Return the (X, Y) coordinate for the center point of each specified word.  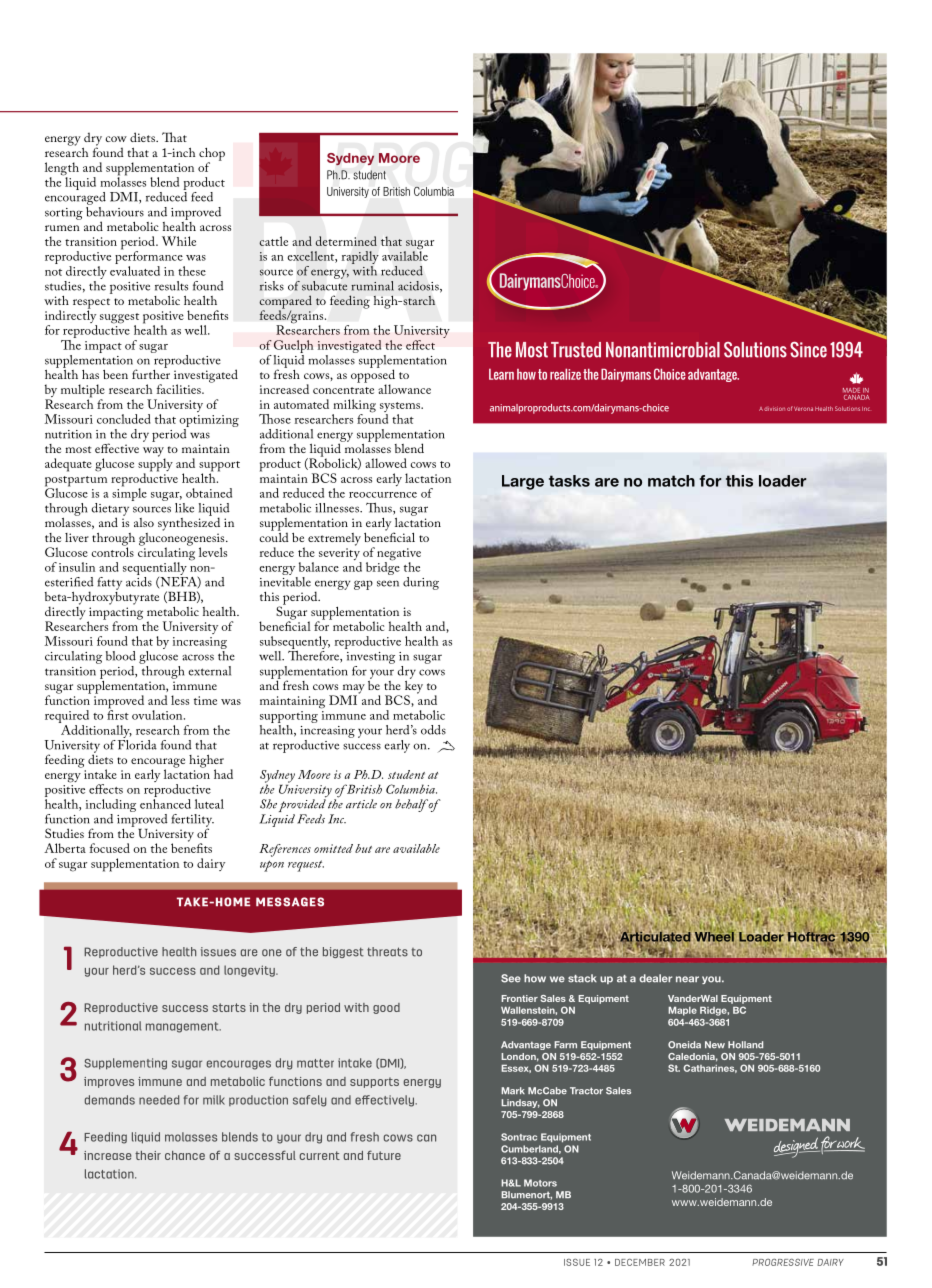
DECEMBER (640, 1262)
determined (346, 241)
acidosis (419, 286)
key (414, 687)
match (671, 481)
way (154, 453)
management (183, 1027)
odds (433, 730)
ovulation (158, 715)
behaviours (115, 210)
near (687, 979)
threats (387, 952)
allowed (386, 463)
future (384, 1155)
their (148, 1155)
